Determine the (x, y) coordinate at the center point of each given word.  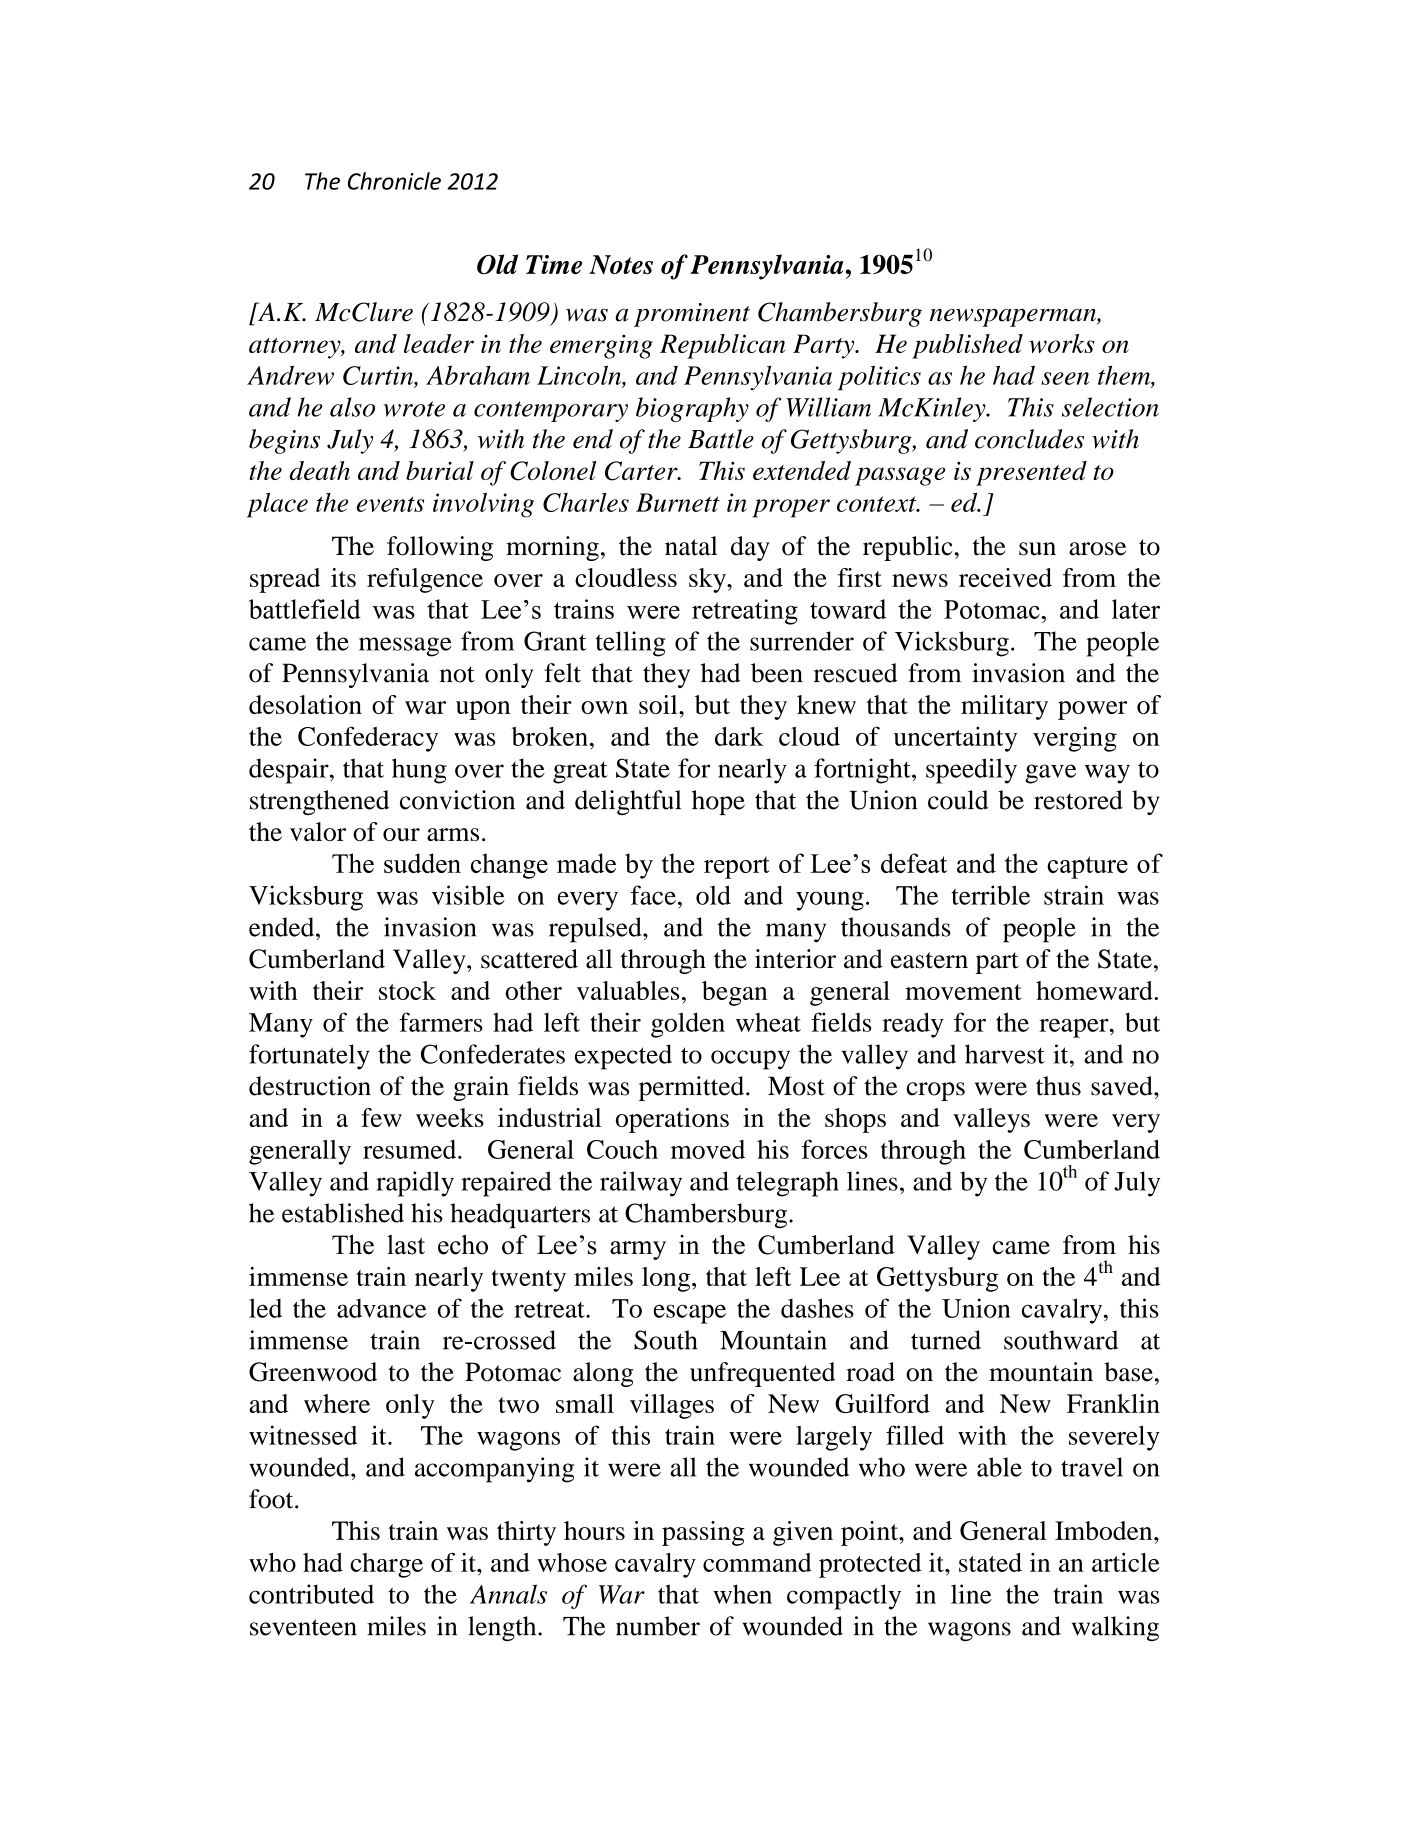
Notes (621, 264)
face (653, 895)
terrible (991, 895)
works (1061, 343)
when (742, 1594)
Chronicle (394, 181)
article (1126, 1562)
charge (386, 1565)
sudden (422, 863)
